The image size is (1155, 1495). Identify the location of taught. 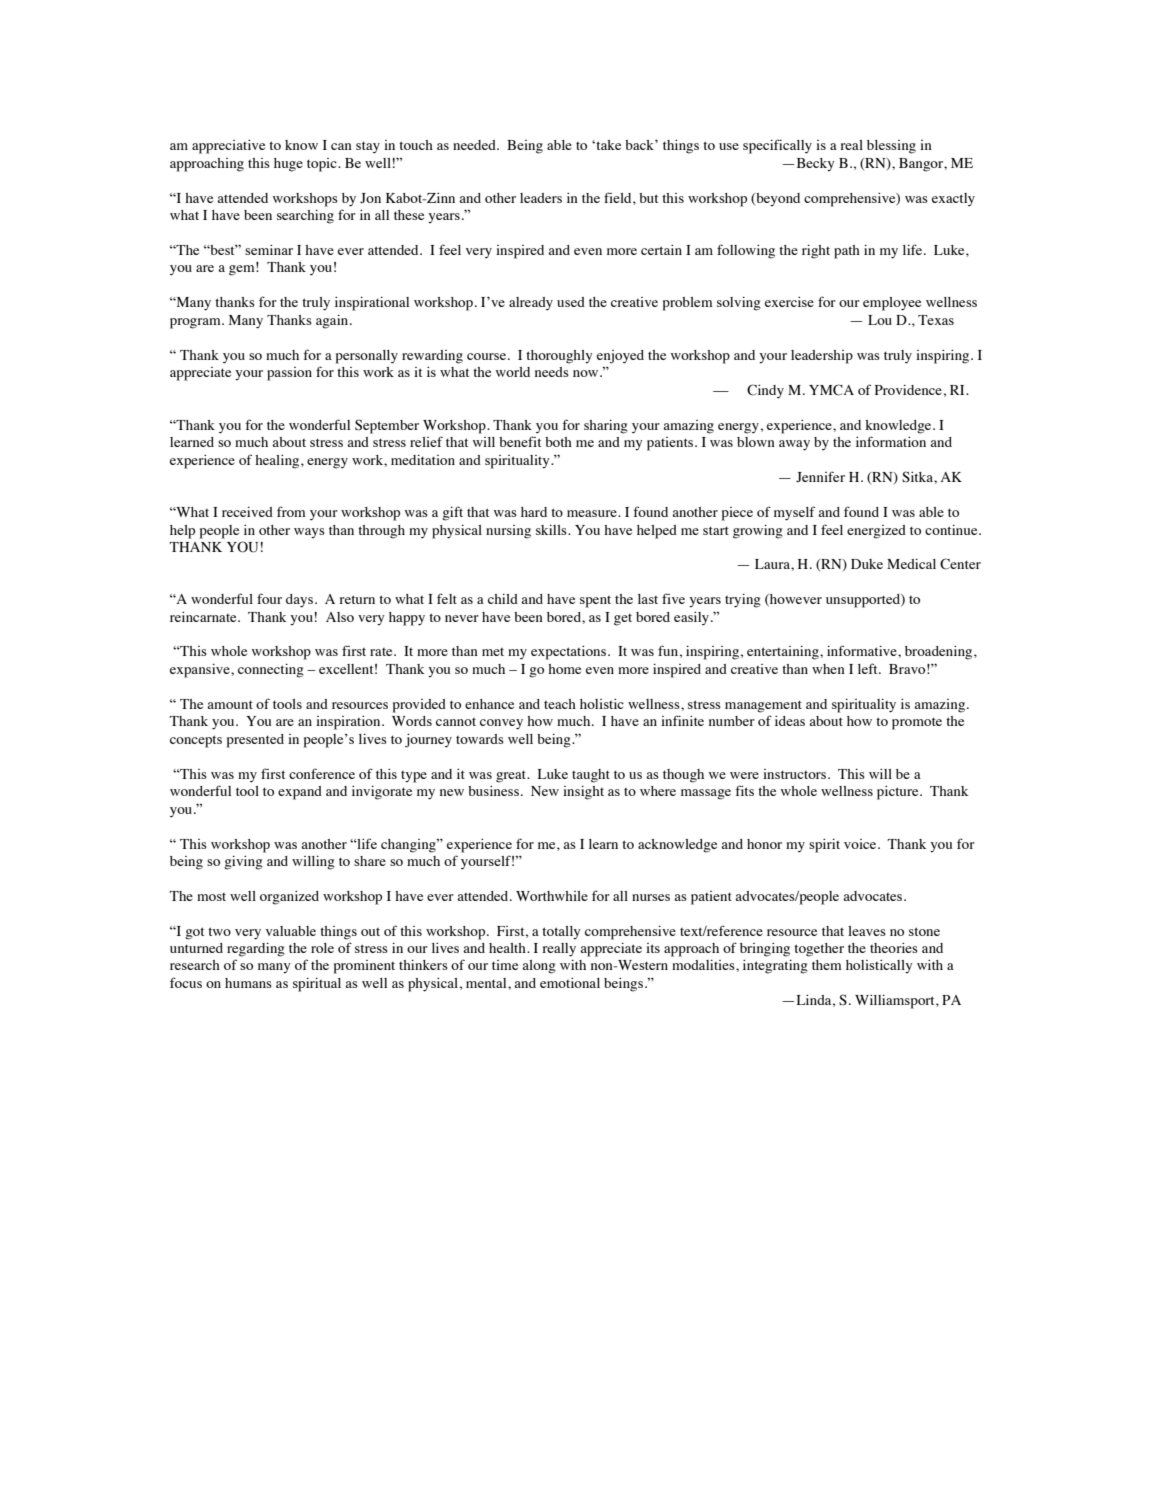
(591, 776).
